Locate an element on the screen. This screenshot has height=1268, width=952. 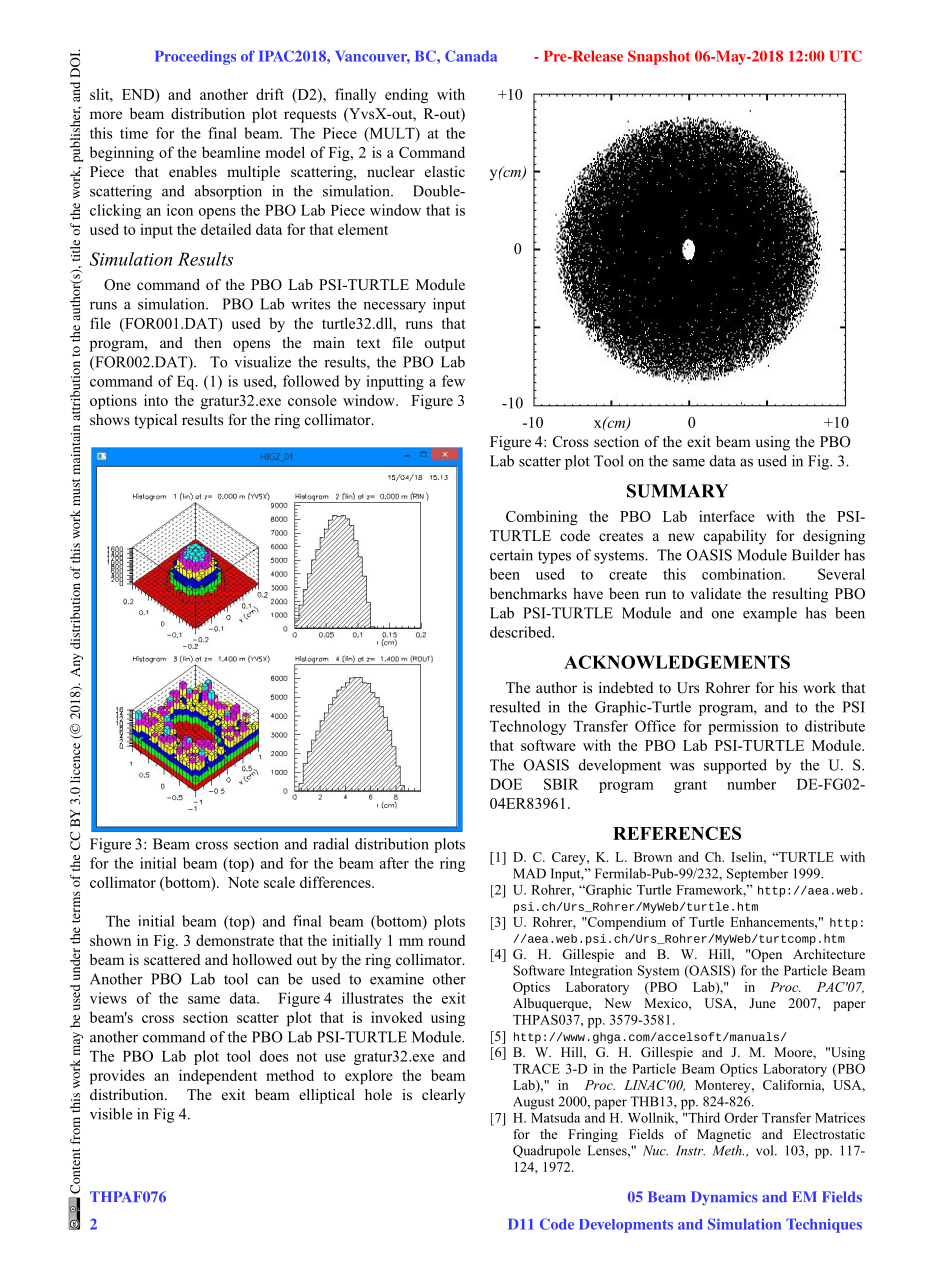
Quadrupole is located at coordinates (547, 1152).
